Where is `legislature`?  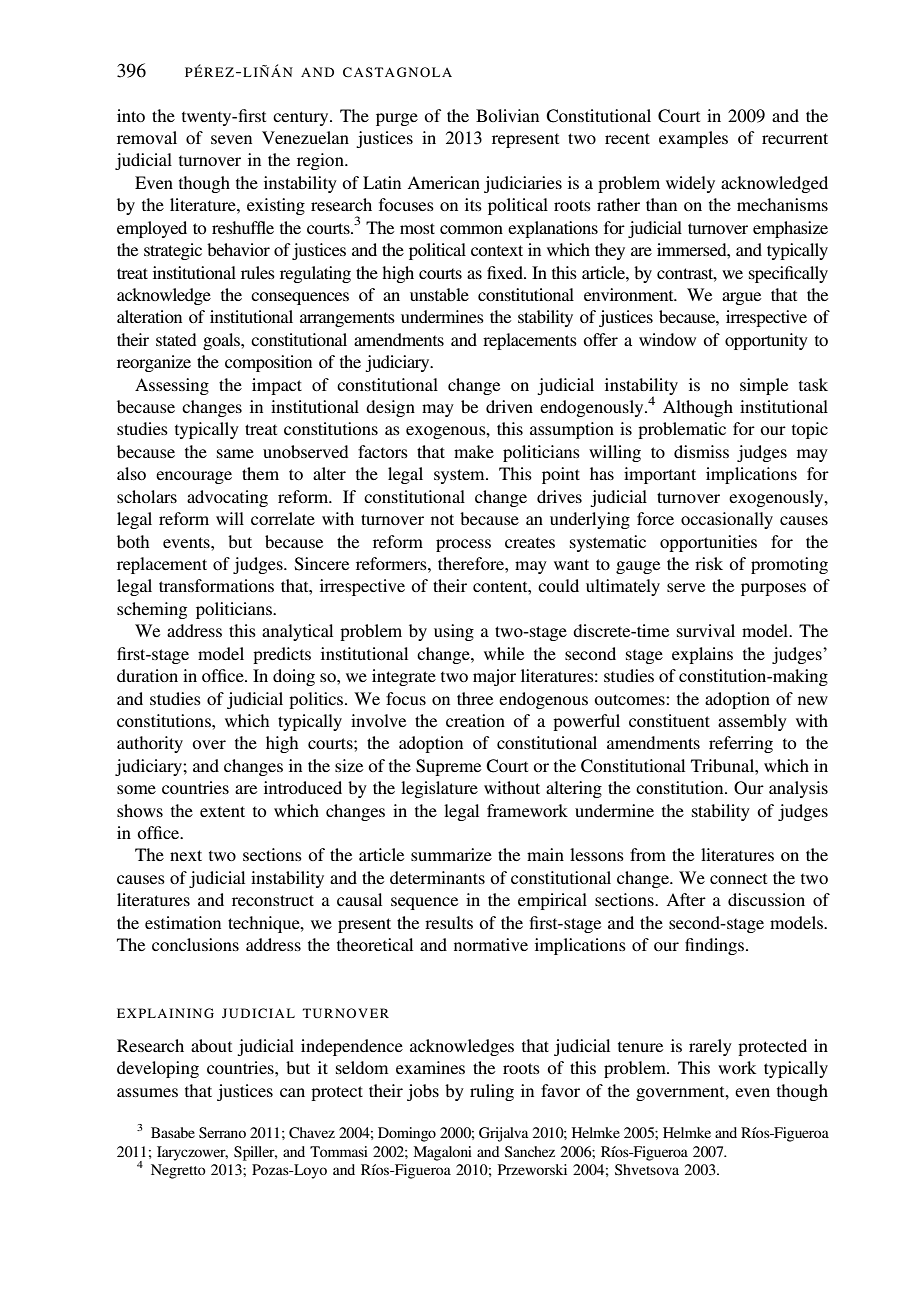 legislature is located at coordinates (439, 789).
